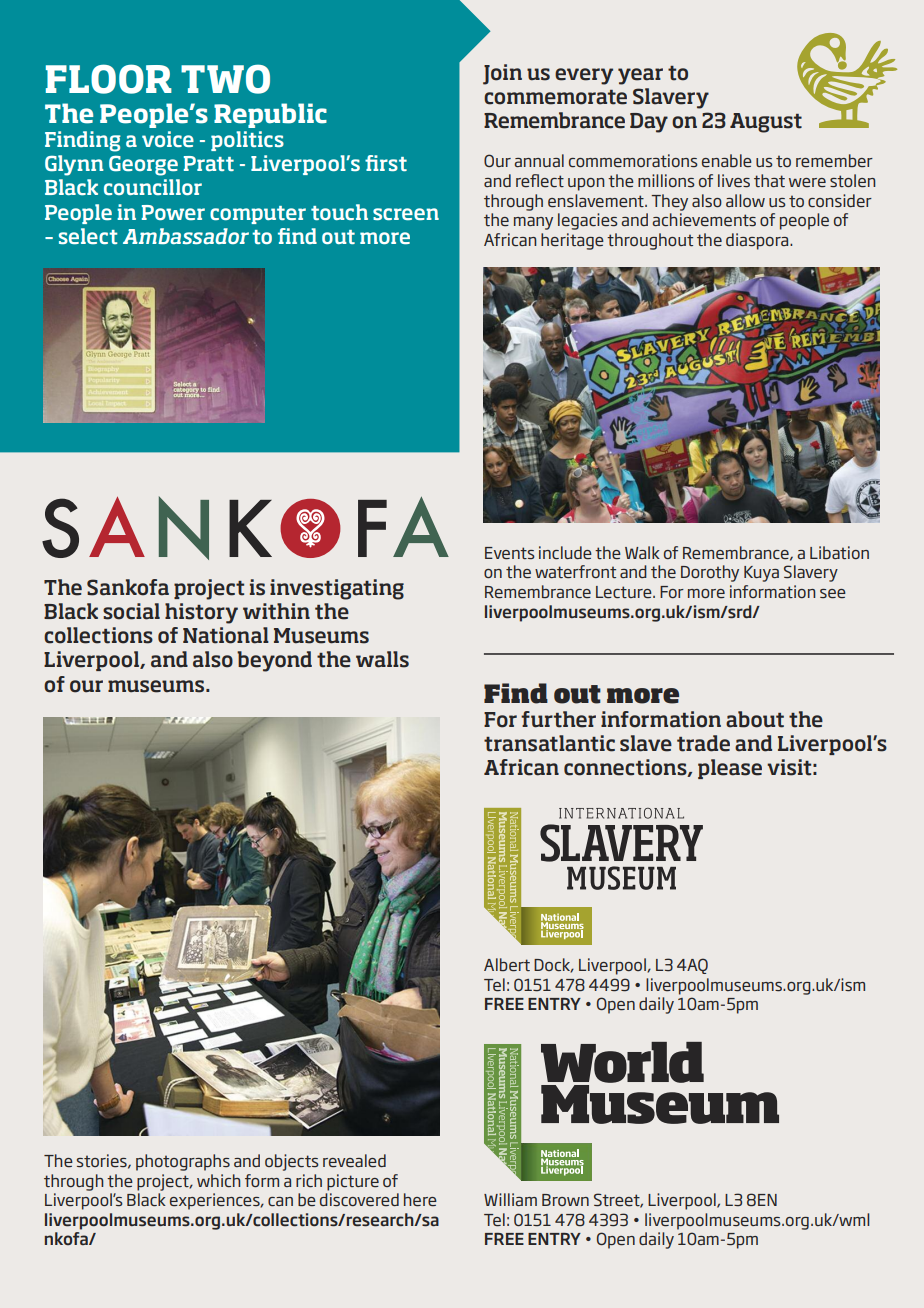 The height and width of the page is (1308, 924). What do you see at coordinates (201, 613) in the page?
I see `history` at bounding box center [201, 613].
